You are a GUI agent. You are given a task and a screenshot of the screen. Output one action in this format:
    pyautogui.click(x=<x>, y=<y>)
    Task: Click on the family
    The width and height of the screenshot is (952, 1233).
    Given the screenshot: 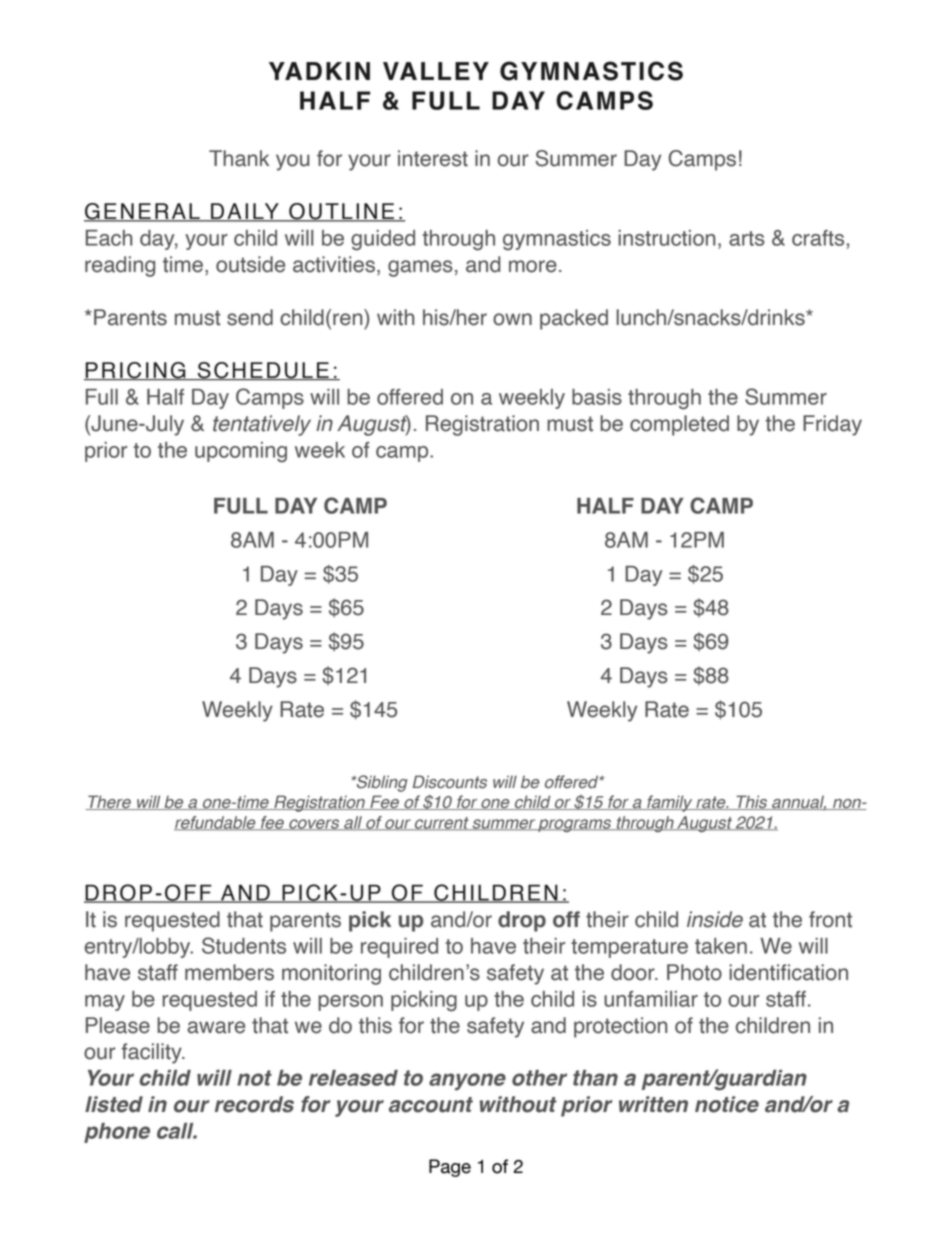 What is the action you would take?
    pyautogui.click(x=670, y=803)
